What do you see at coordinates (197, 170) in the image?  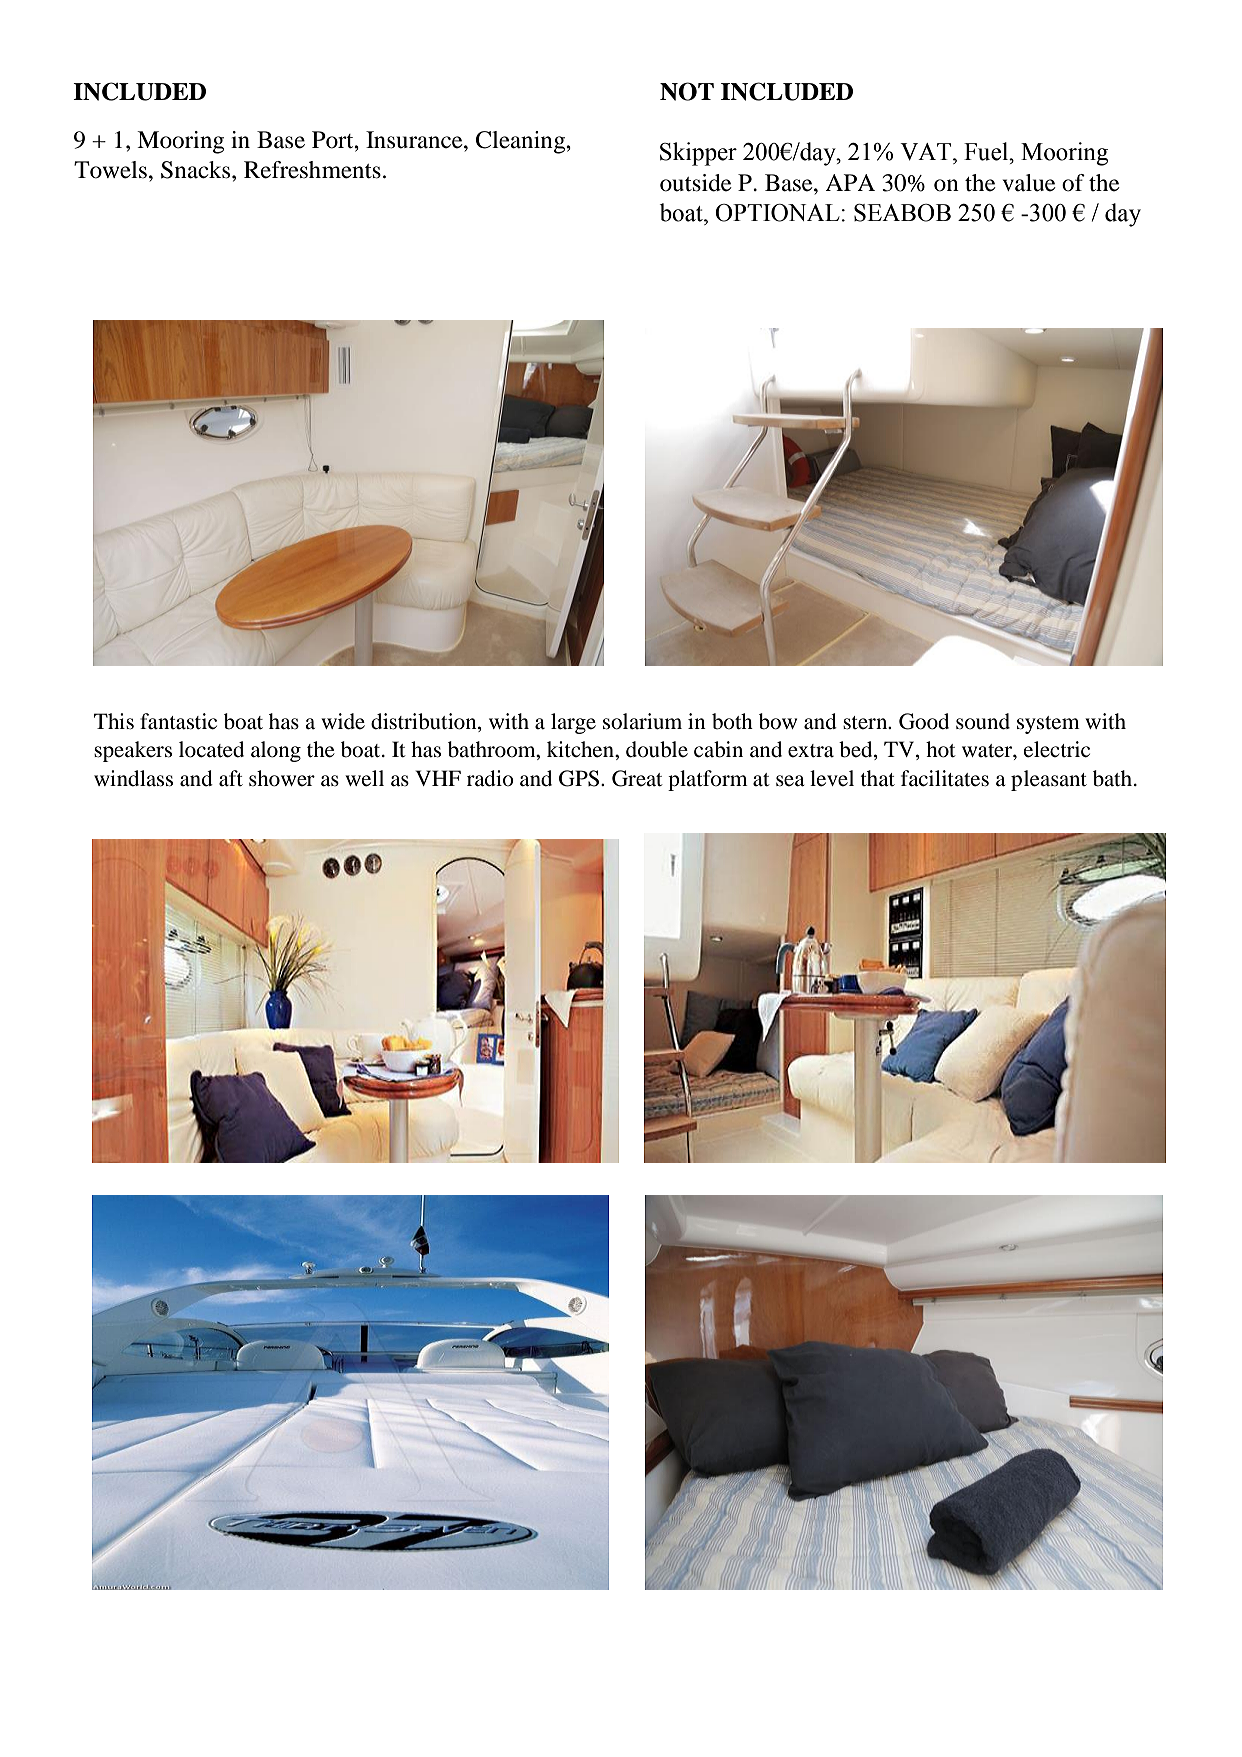 I see `Snacks` at bounding box center [197, 170].
